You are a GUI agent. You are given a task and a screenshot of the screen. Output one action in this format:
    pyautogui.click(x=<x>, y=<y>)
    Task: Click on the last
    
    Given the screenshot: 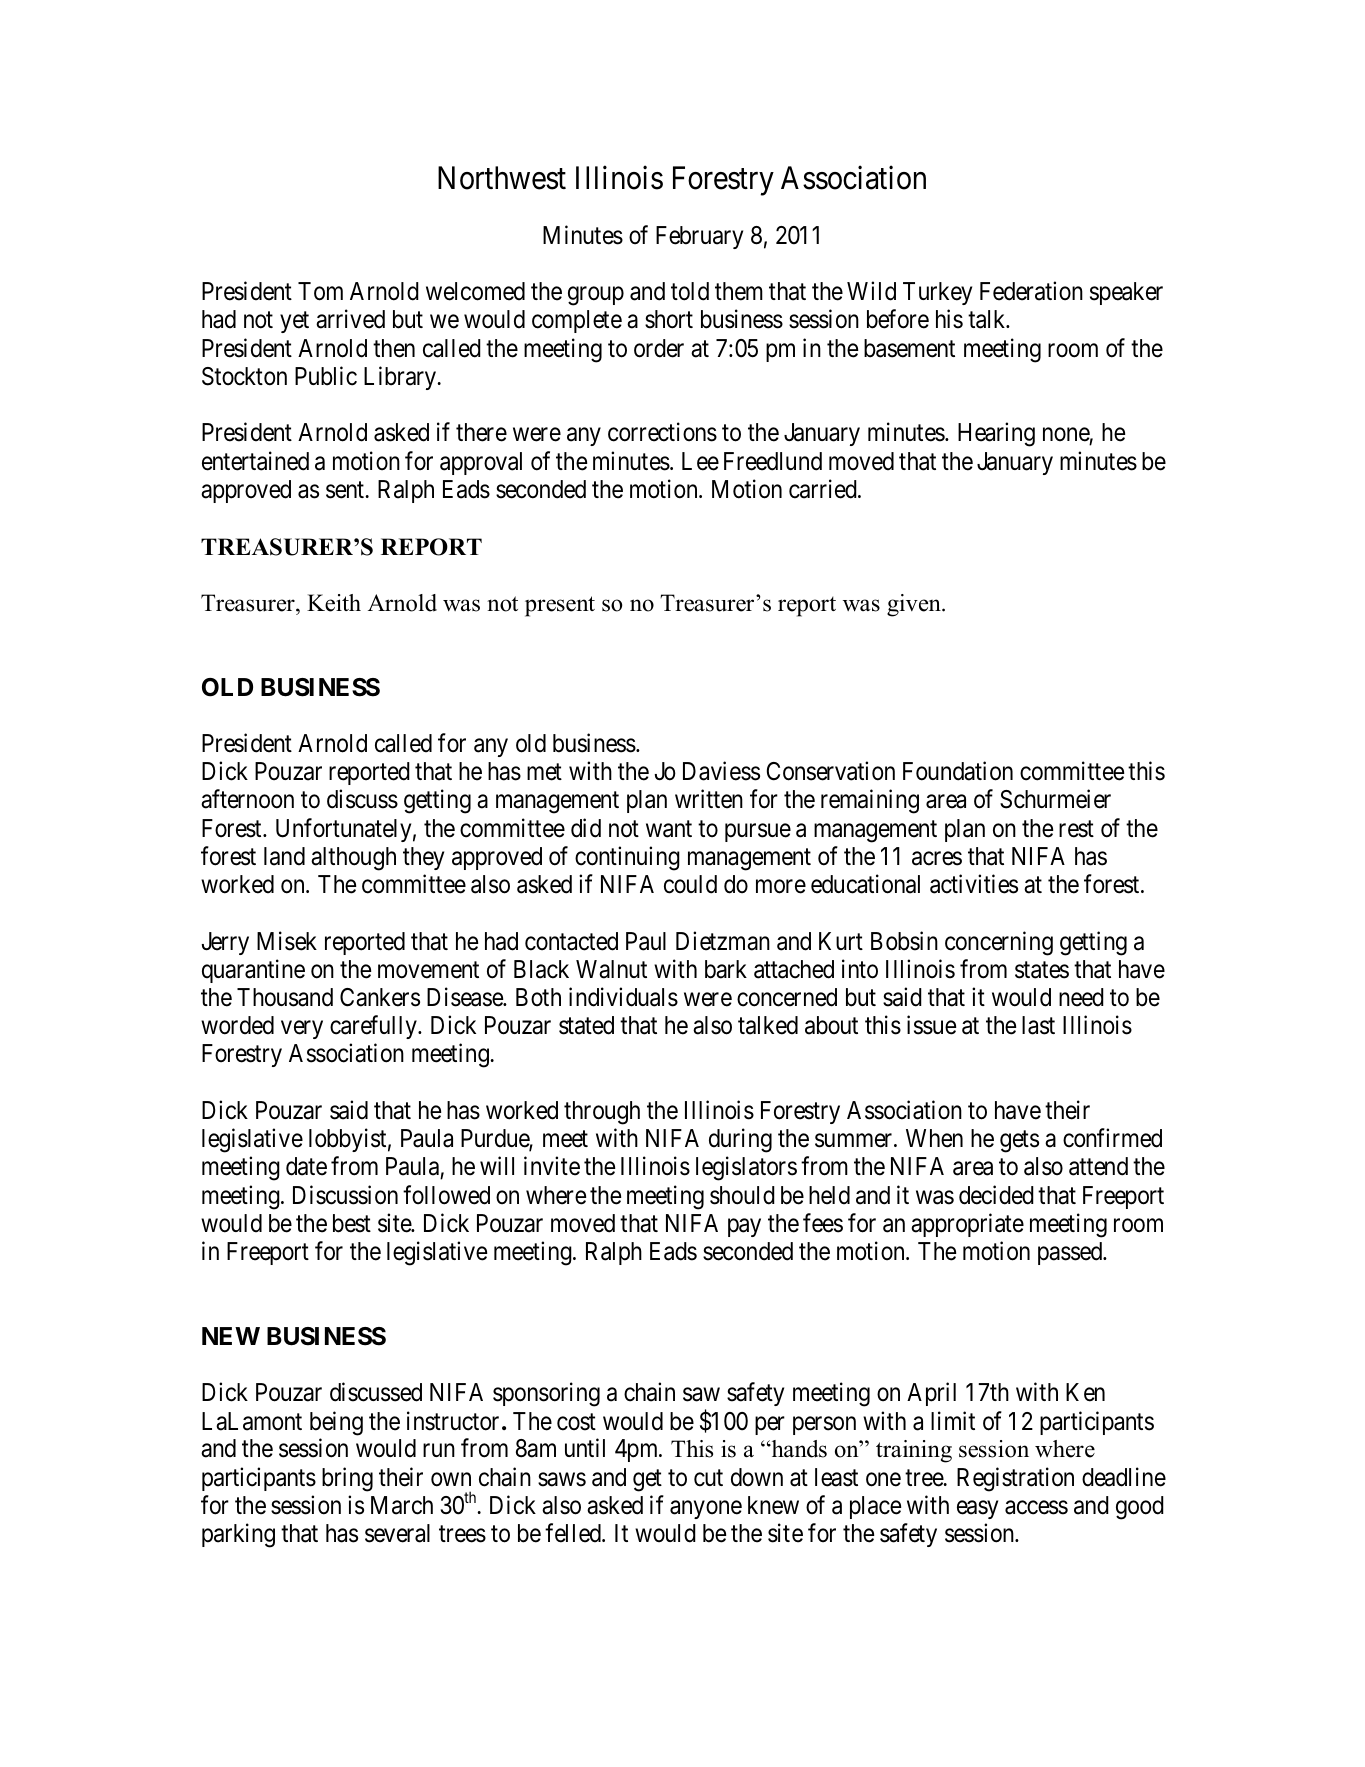 What is the action you would take?
    pyautogui.click(x=1038, y=1025)
